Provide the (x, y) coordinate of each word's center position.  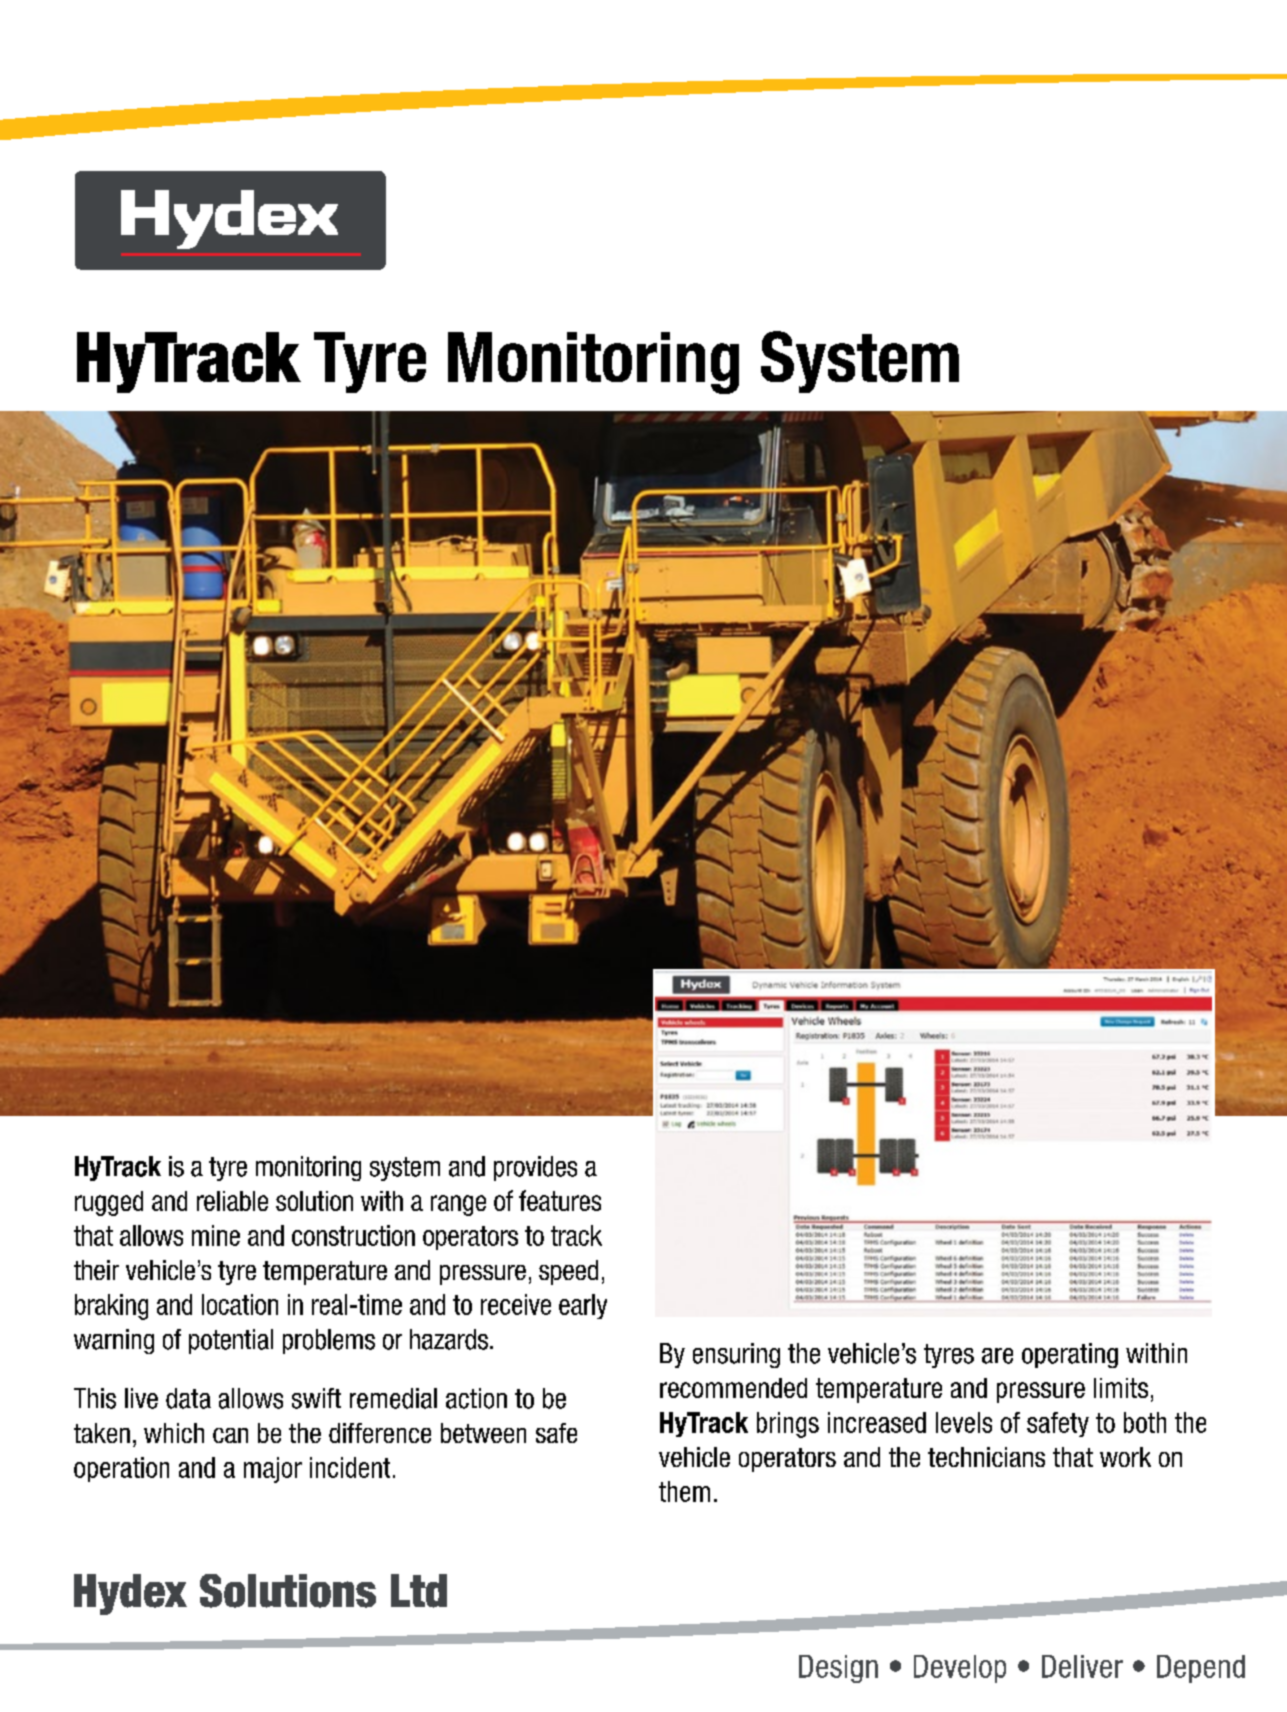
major (273, 1470)
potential (231, 1341)
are (997, 1356)
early (583, 1306)
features (560, 1200)
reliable (232, 1201)
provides (535, 1168)
